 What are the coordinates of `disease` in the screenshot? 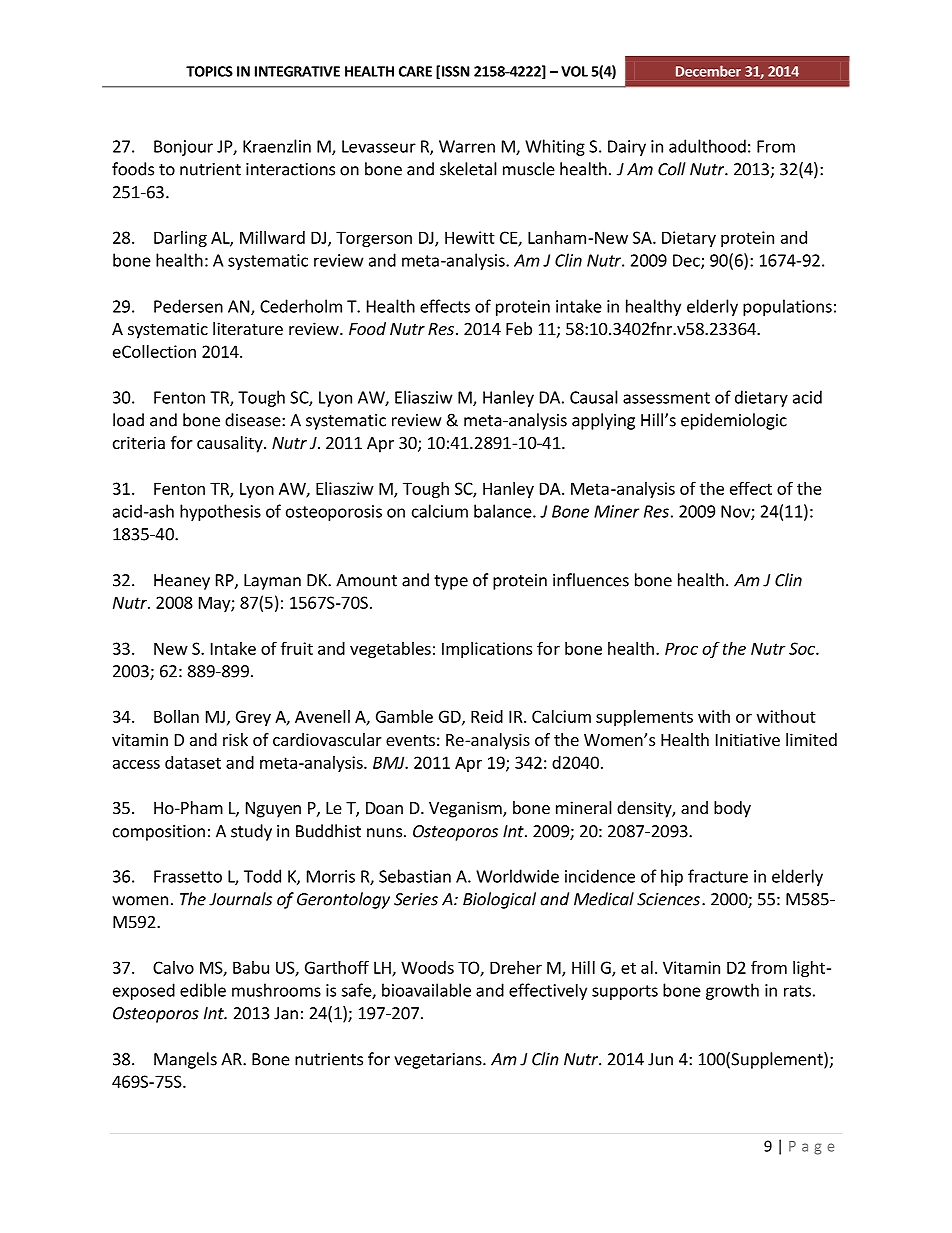 It's located at (254, 420).
